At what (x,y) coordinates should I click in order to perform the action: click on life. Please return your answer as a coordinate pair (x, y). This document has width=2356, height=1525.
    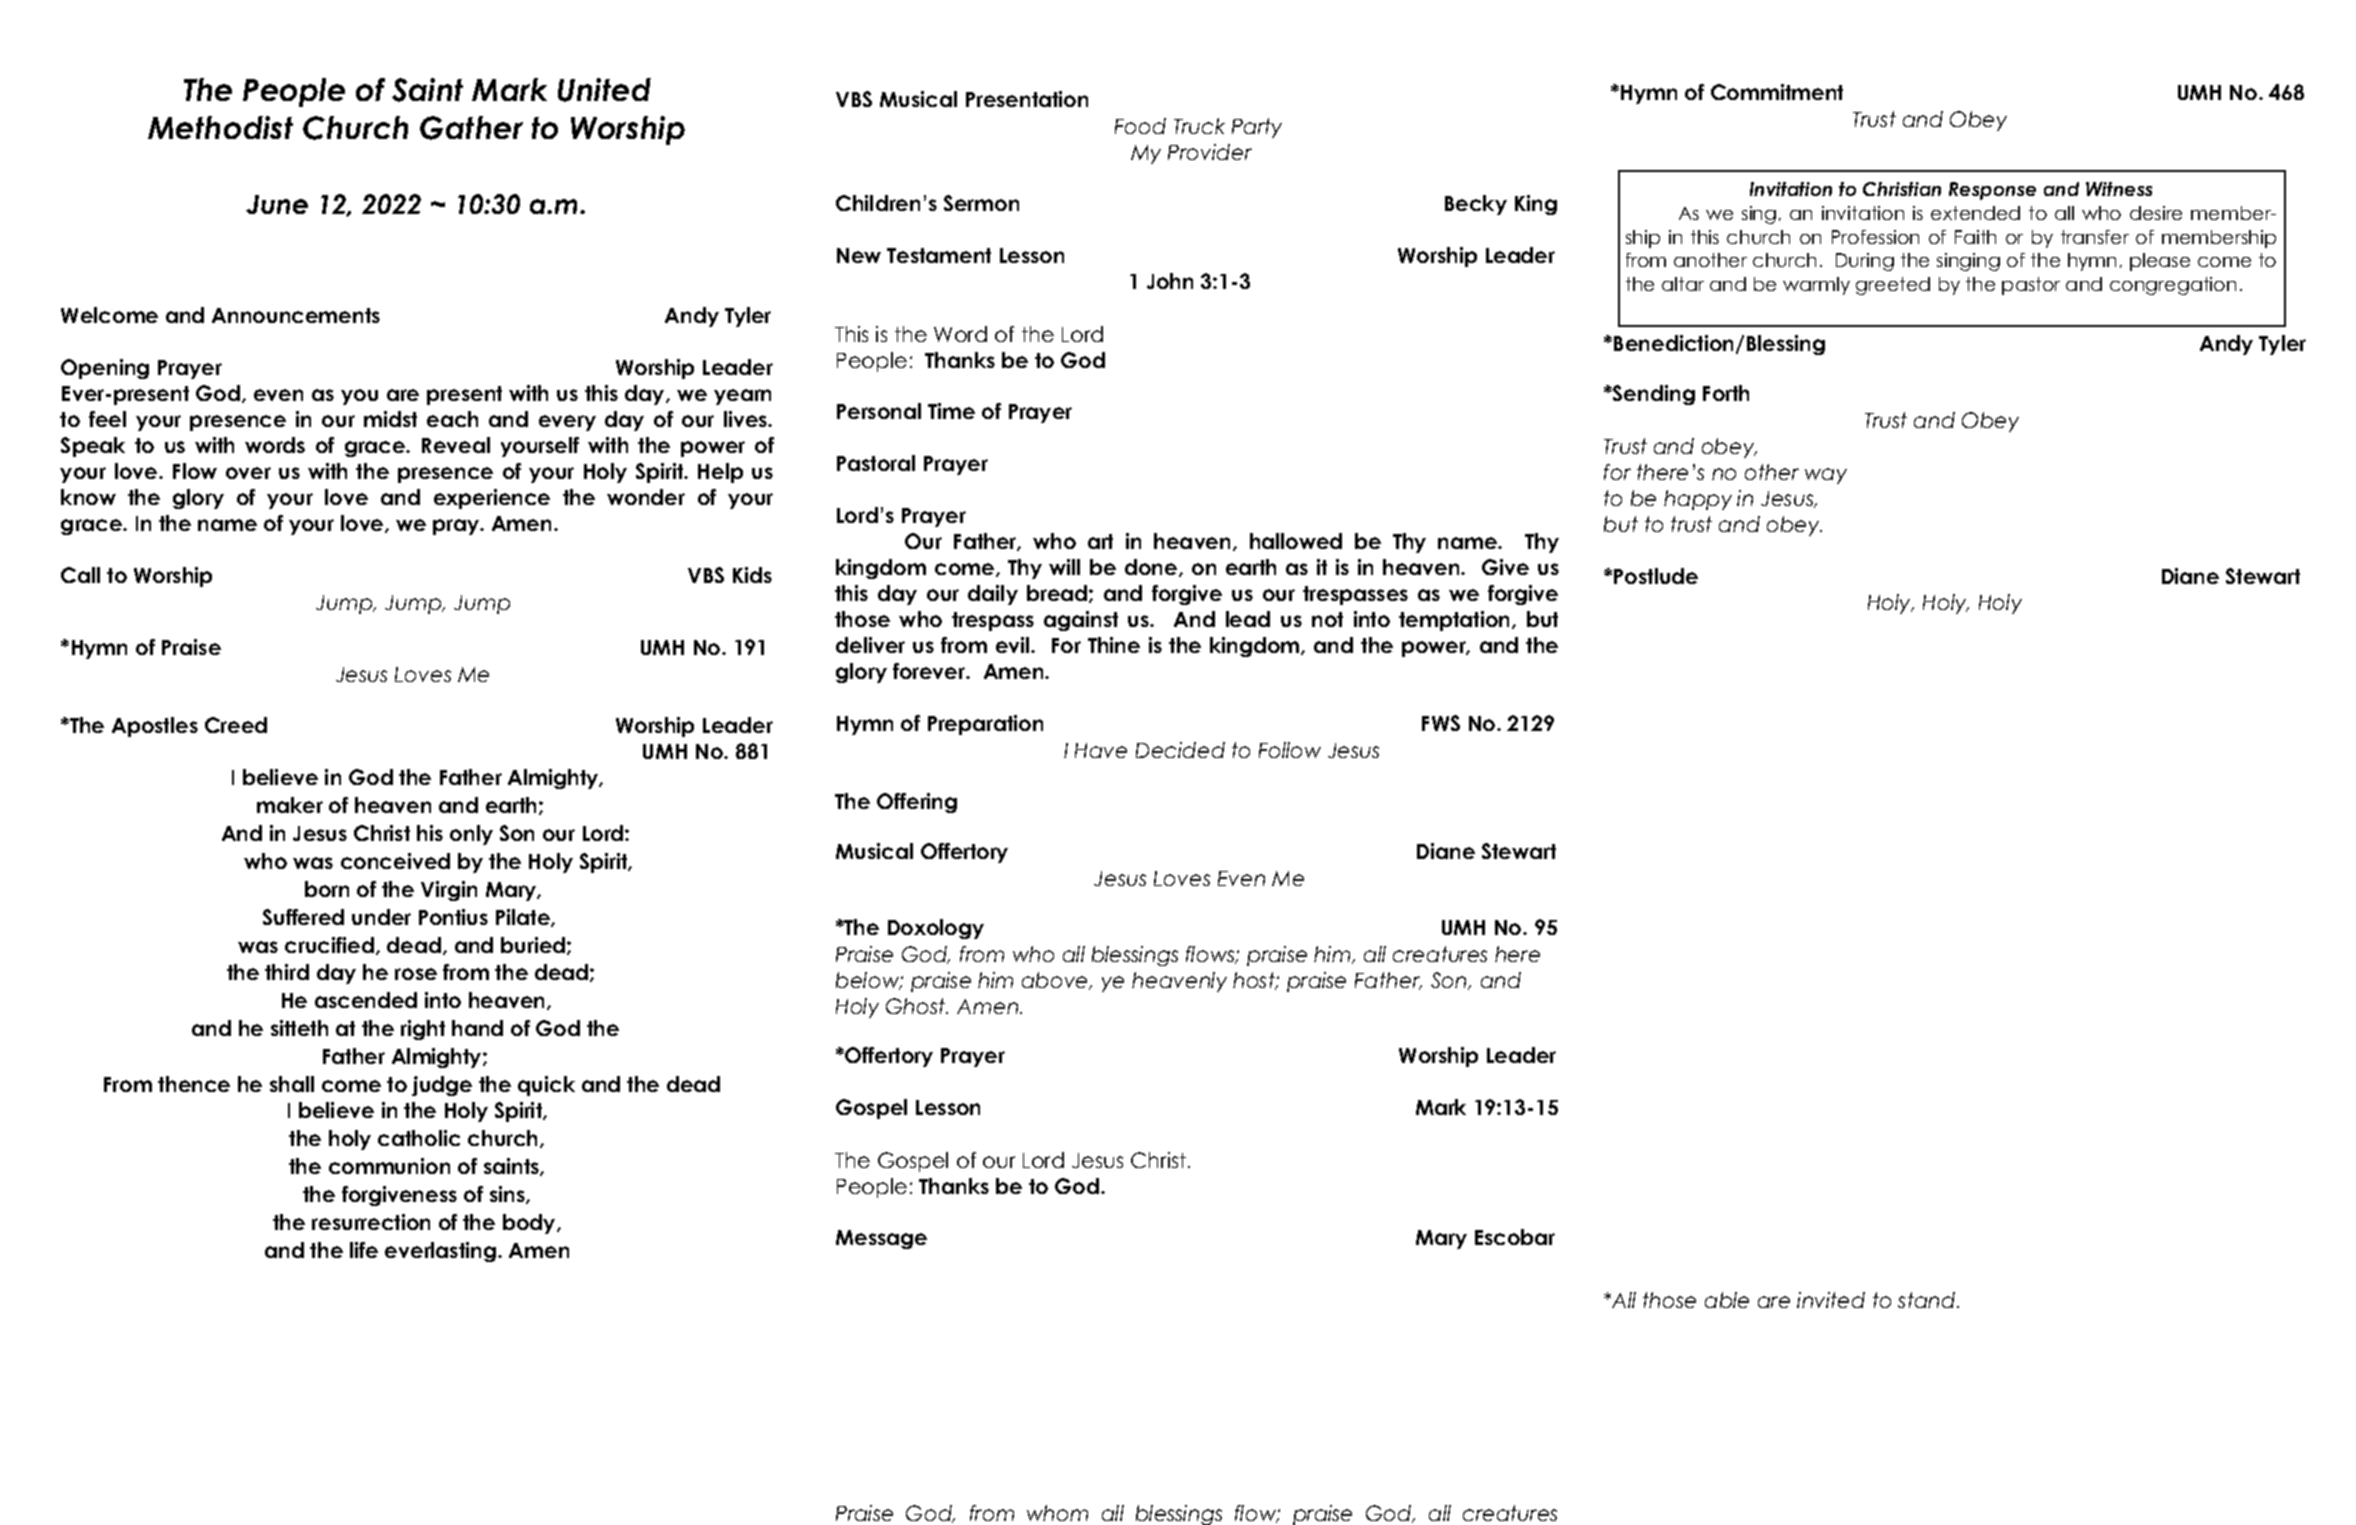
    Looking at the image, I should click on (364, 1250).
